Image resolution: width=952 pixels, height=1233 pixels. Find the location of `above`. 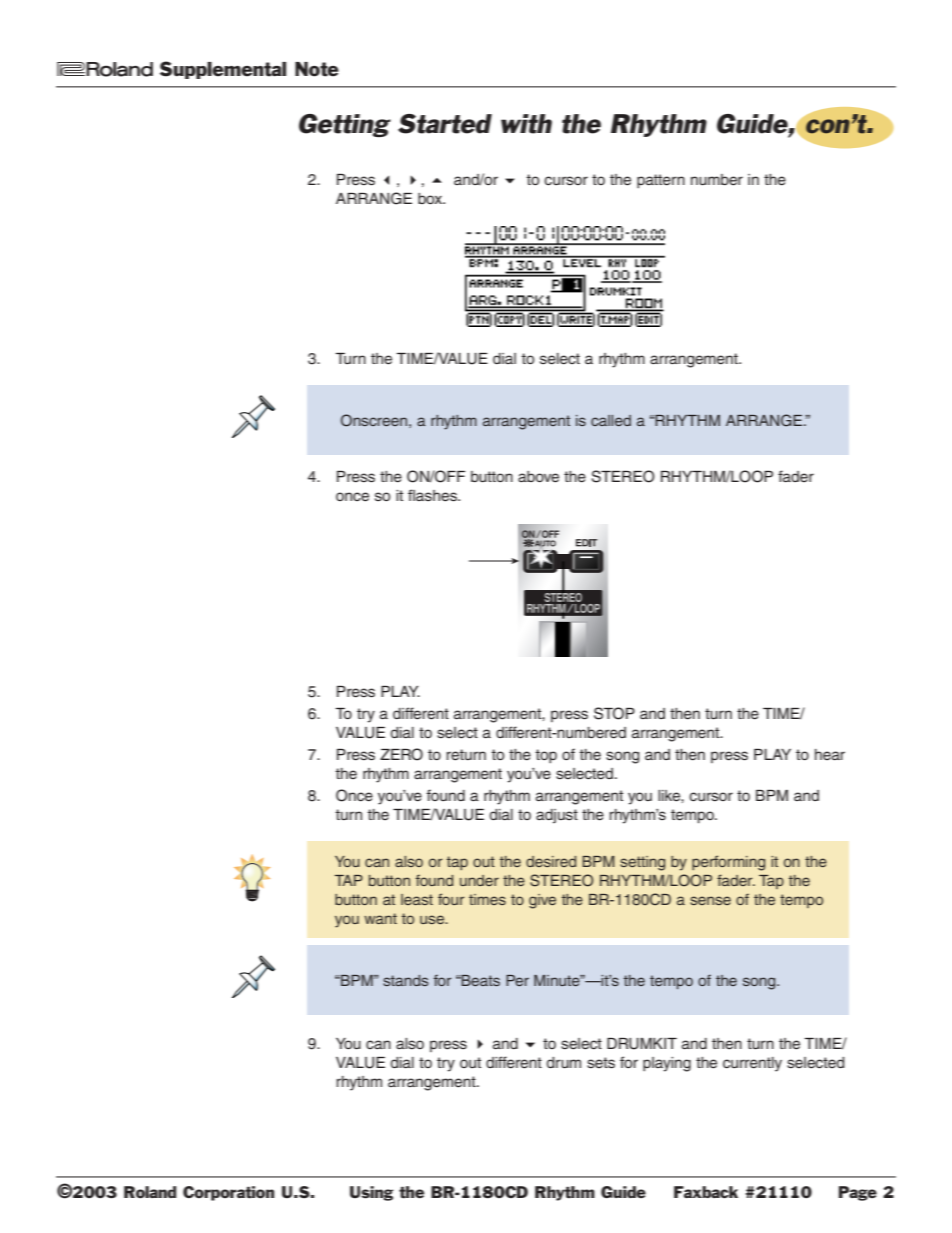

above is located at coordinates (538, 477).
